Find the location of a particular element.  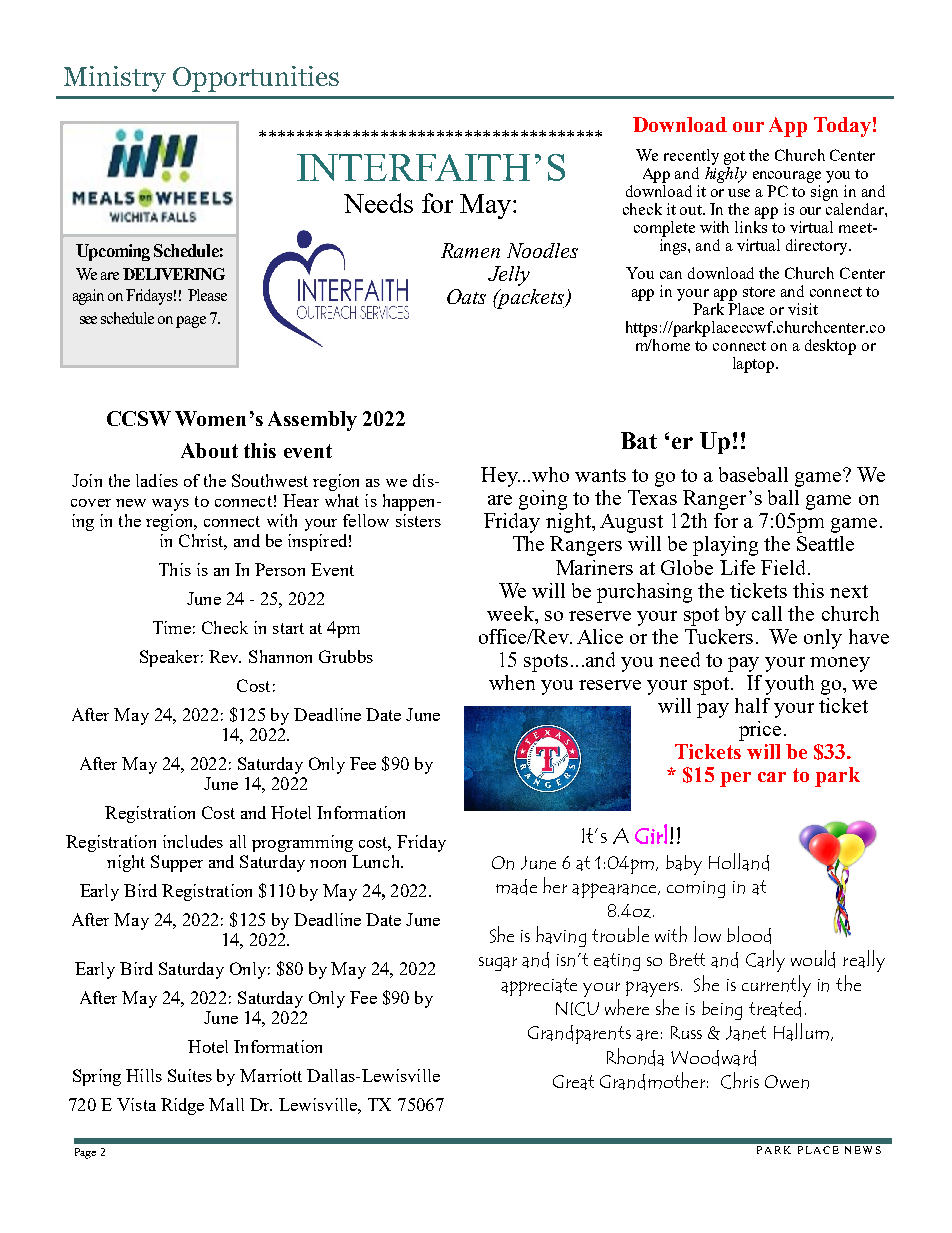

got is located at coordinates (734, 158).
